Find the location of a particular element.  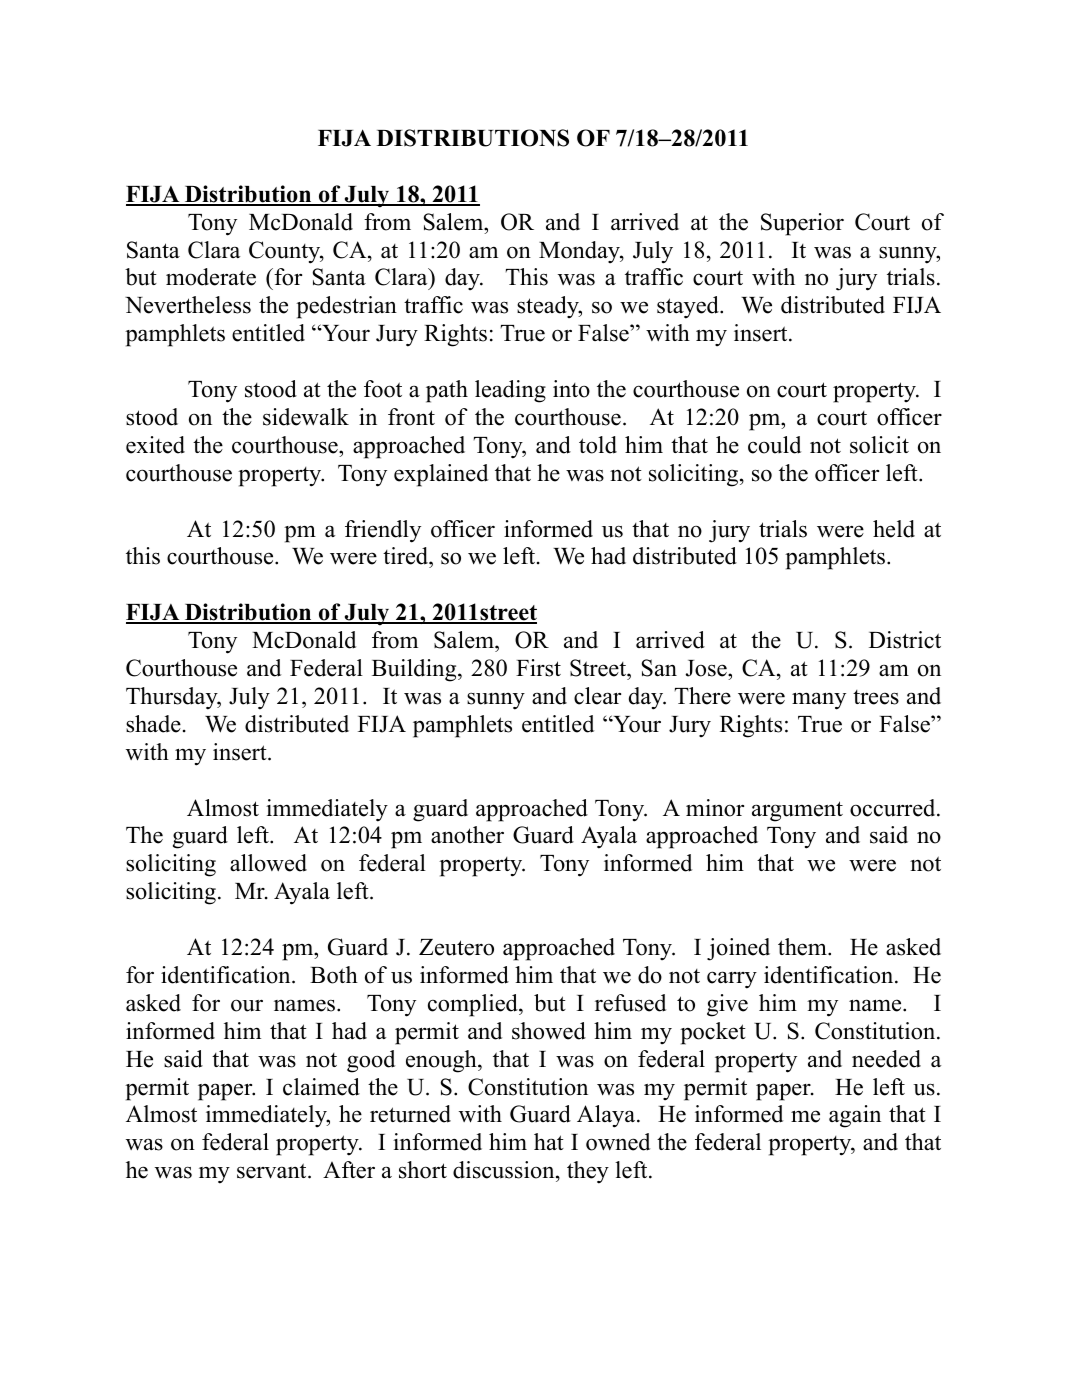

allowed is located at coordinates (268, 863).
